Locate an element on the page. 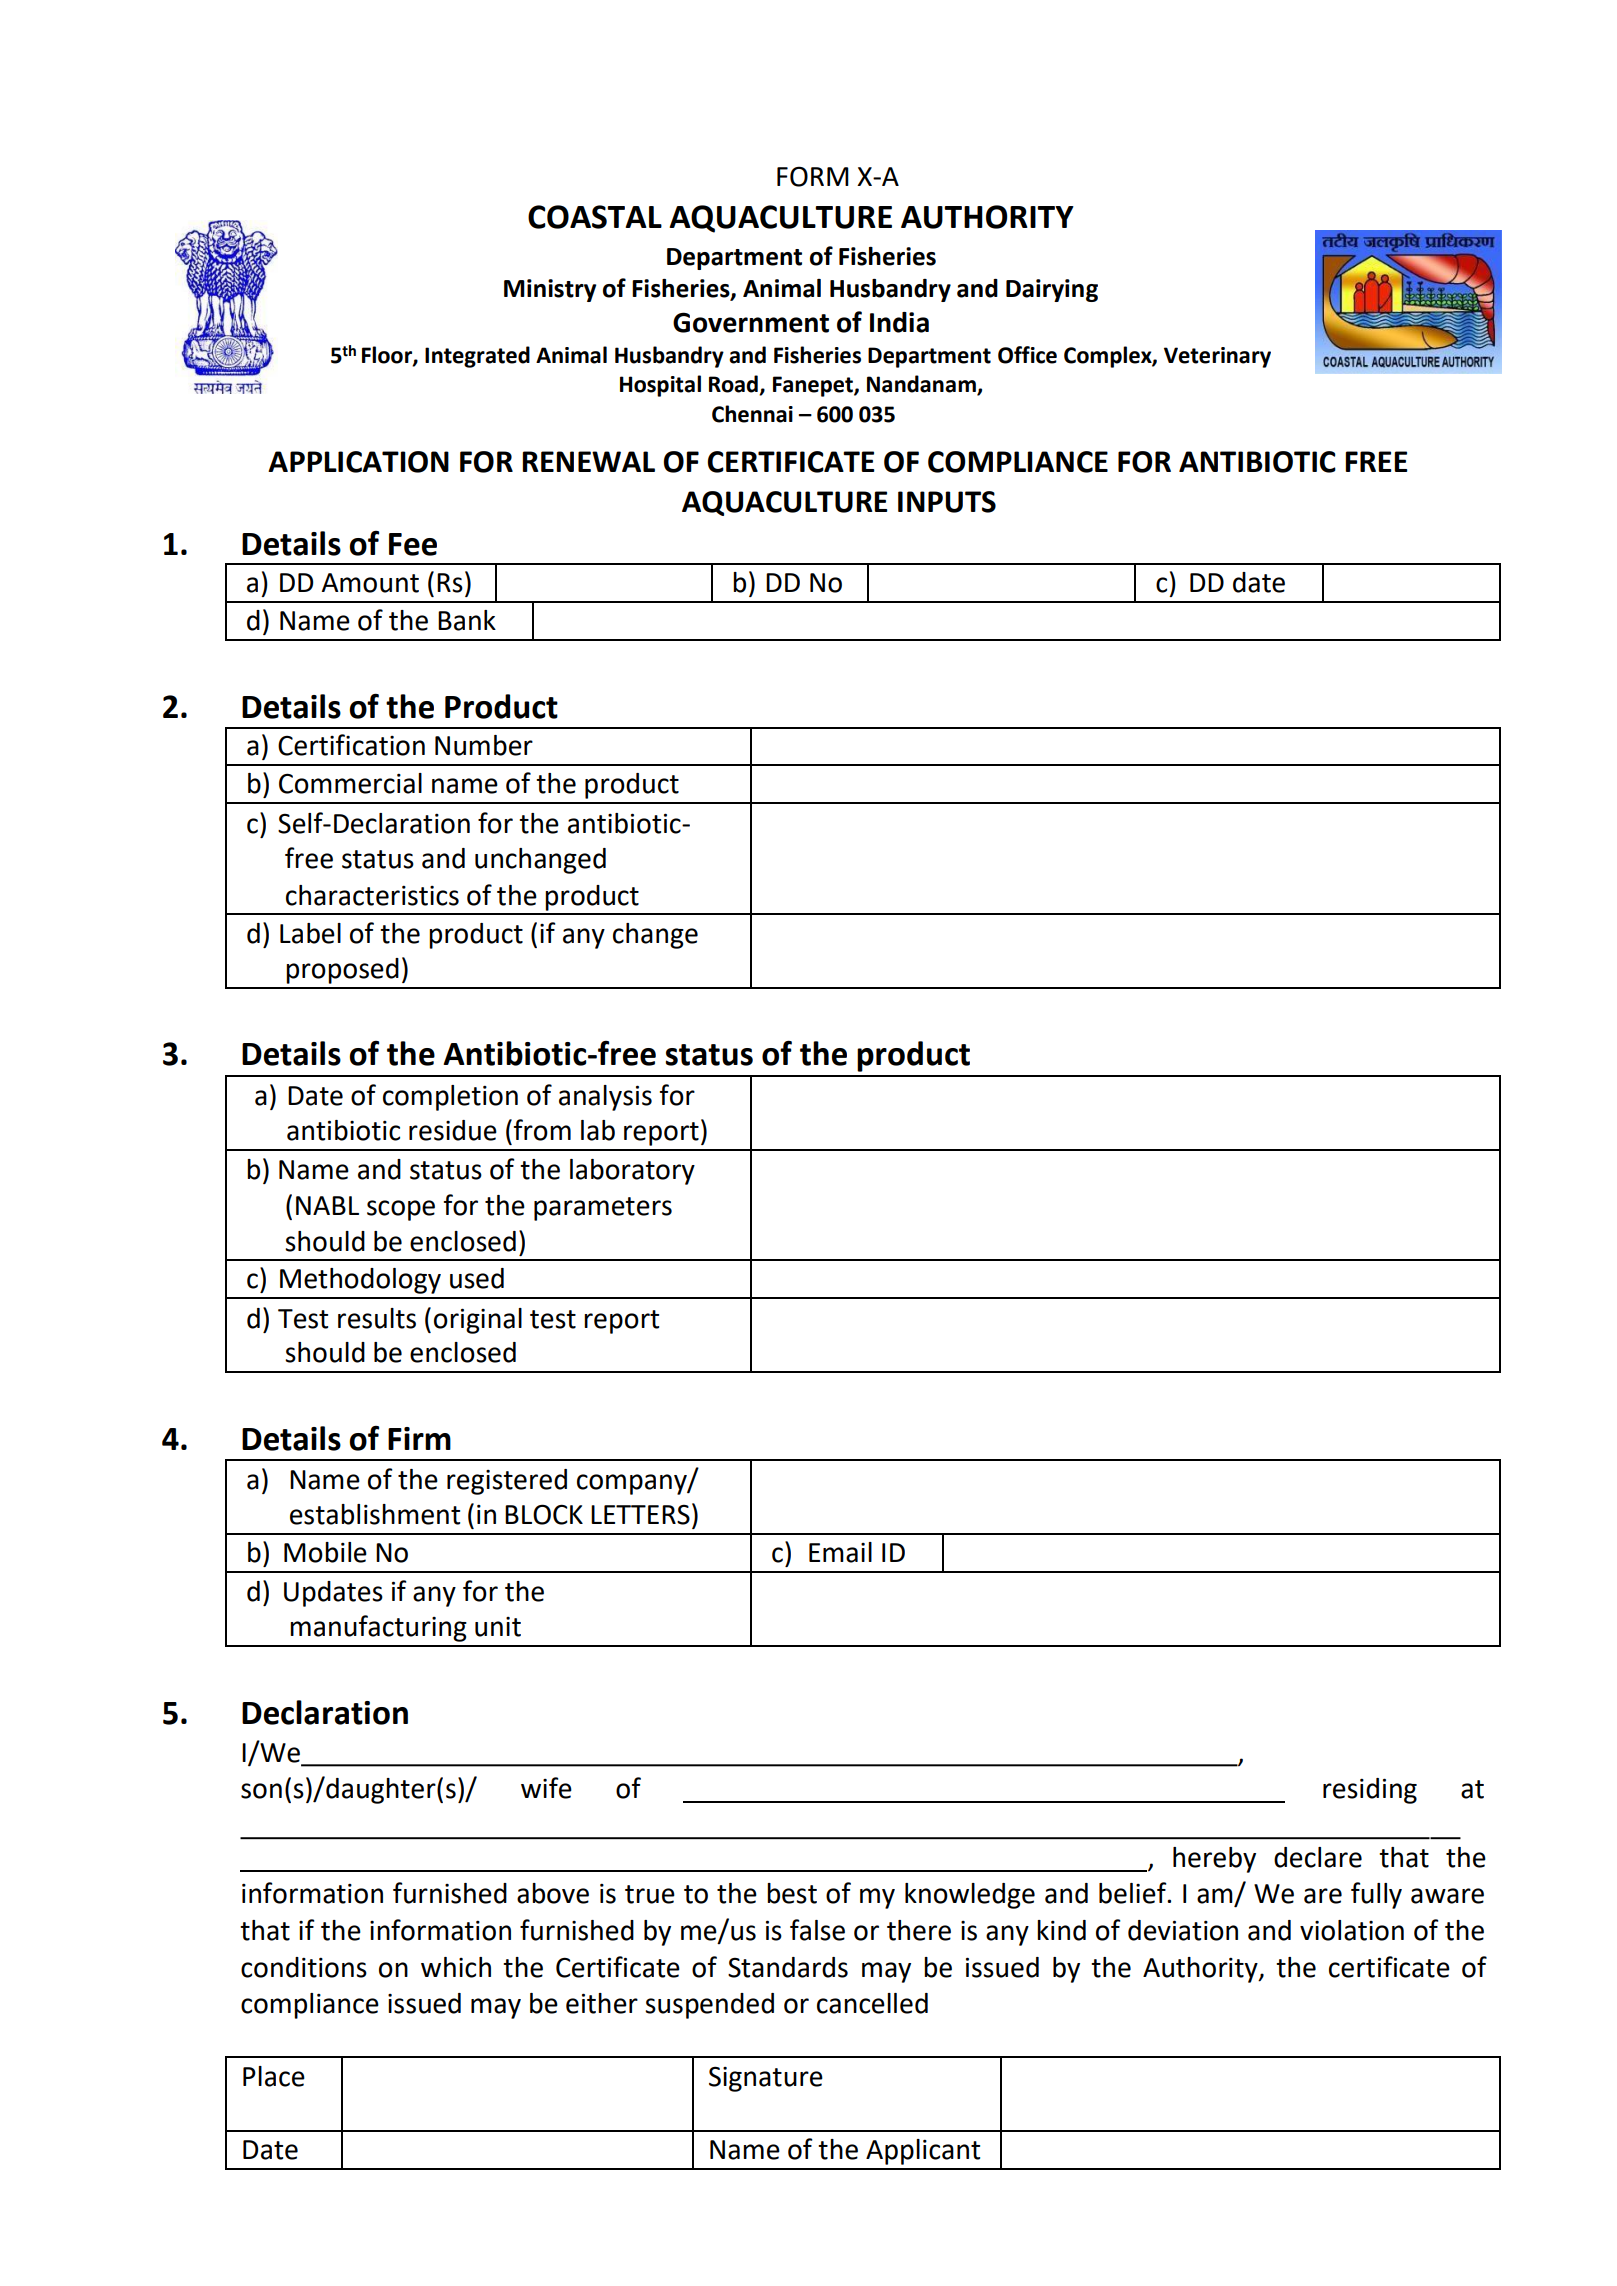 This image has width=1617, height=2286. residing is located at coordinates (1370, 1791).
